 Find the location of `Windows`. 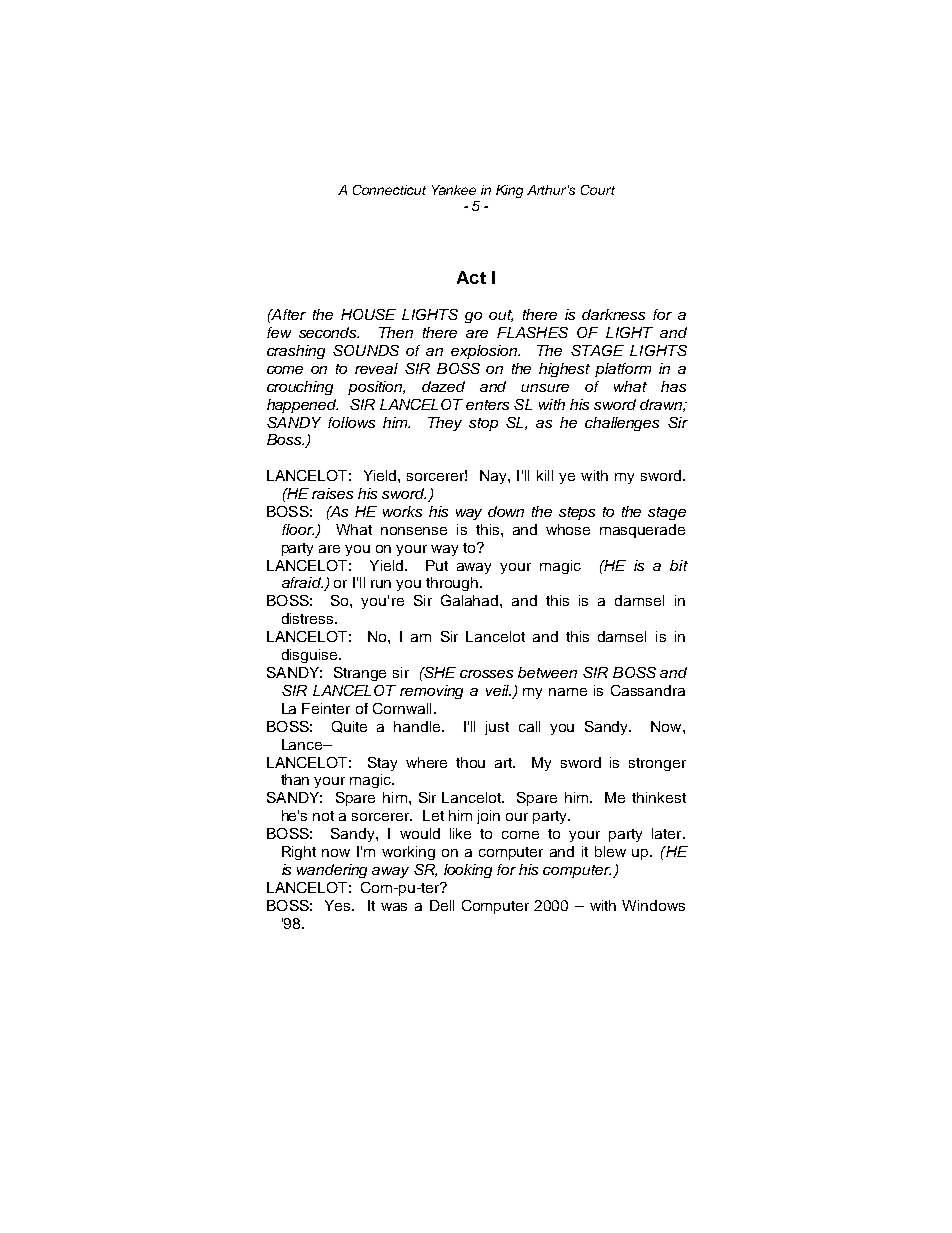

Windows is located at coordinates (653, 905).
